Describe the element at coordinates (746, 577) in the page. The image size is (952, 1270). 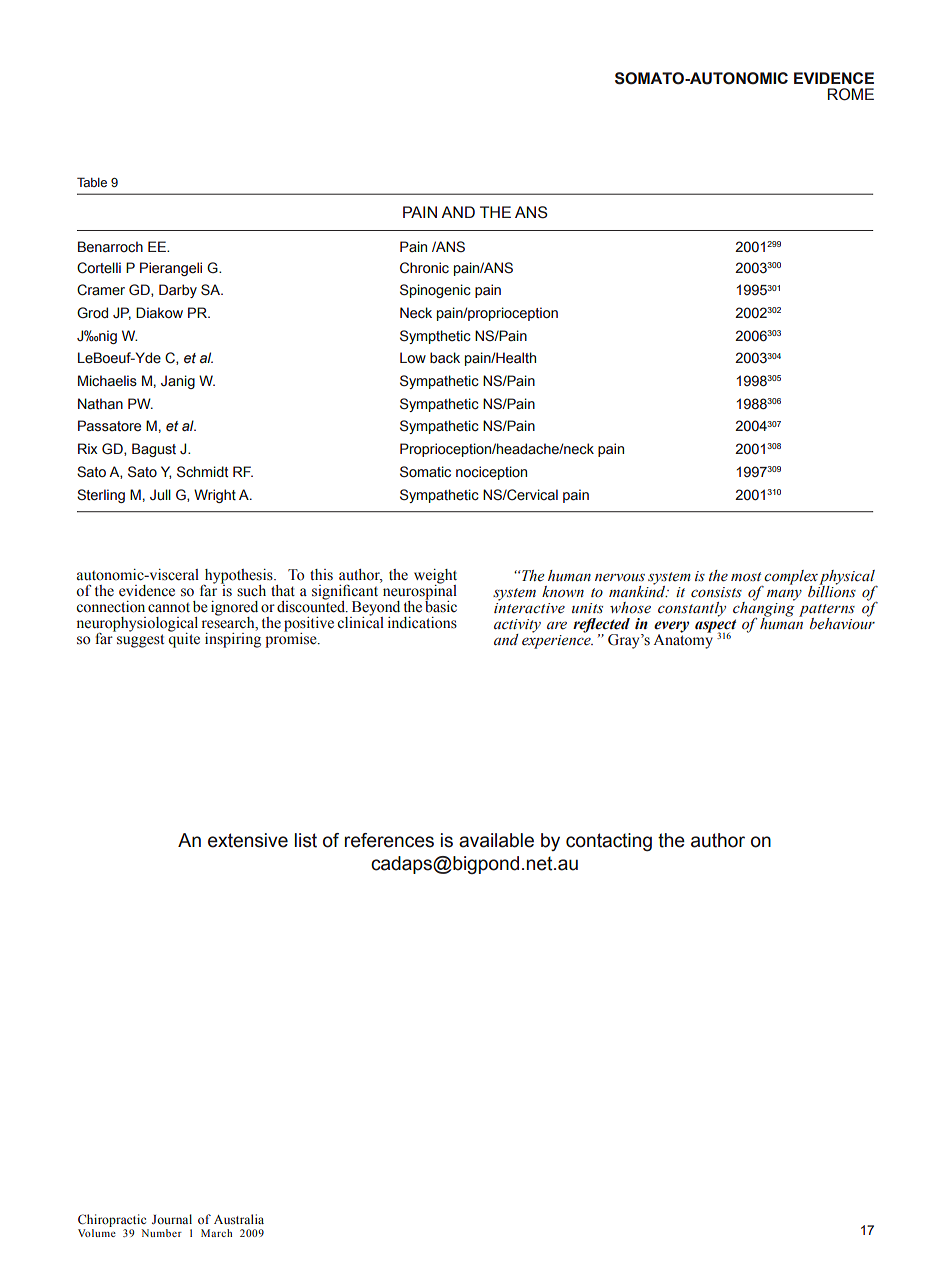
I see `most` at that location.
